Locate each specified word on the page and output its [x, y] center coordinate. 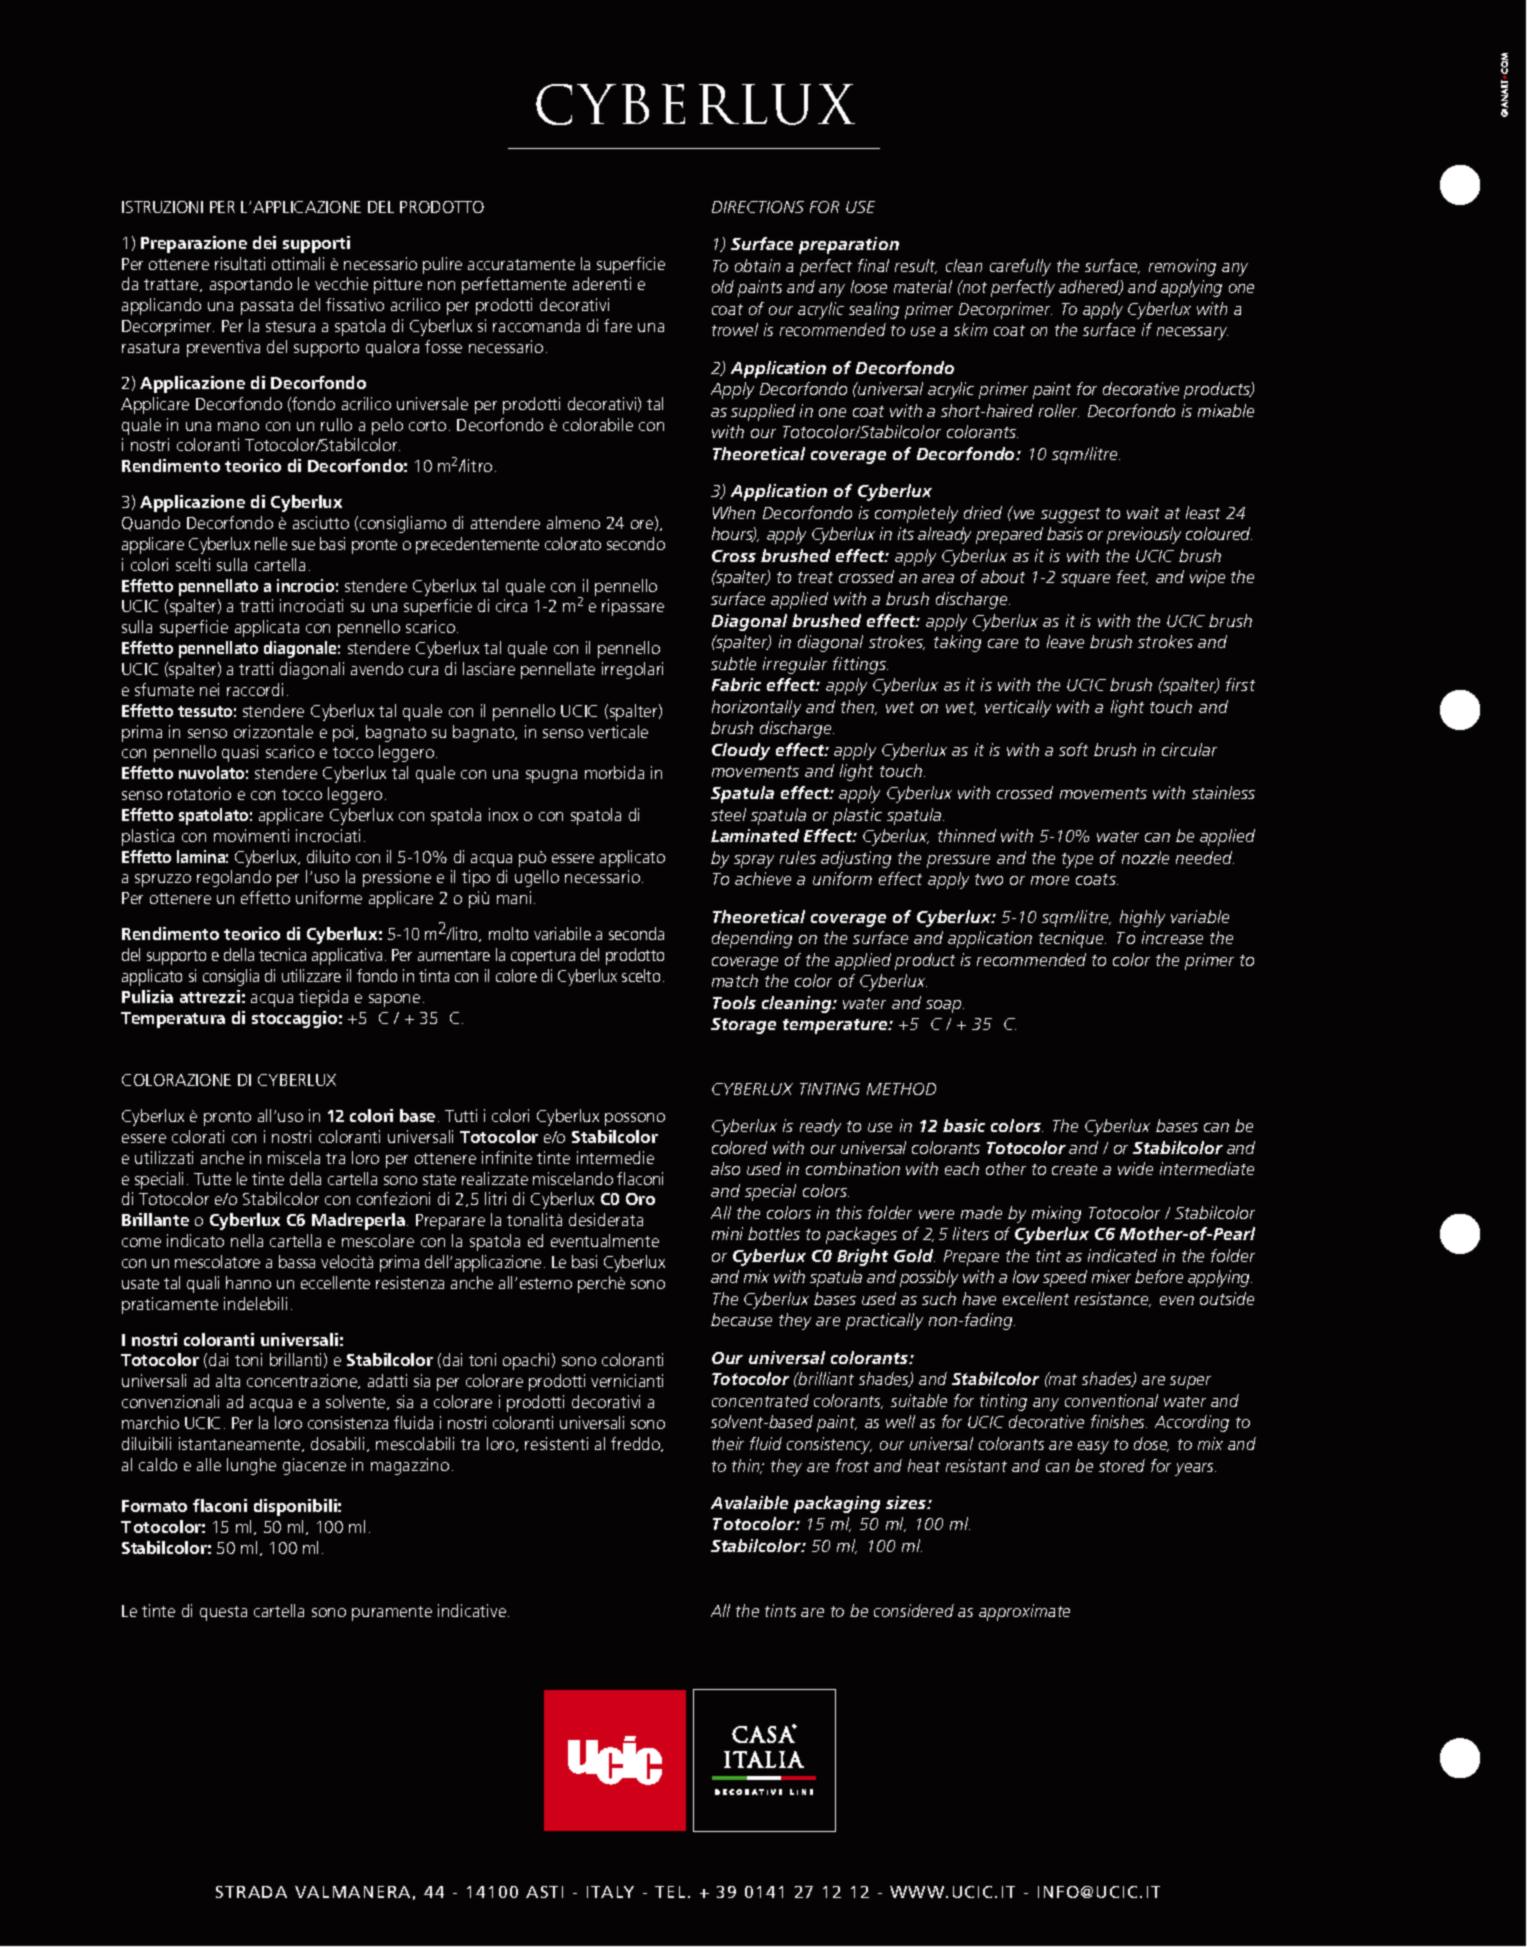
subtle [733, 663]
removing [1182, 267]
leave [1065, 641]
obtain [757, 265]
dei [264, 242]
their [728, 1443]
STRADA [251, 1892]
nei [209, 689]
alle [209, 1464]
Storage [743, 1026]
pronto [227, 1118]
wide [1135, 1168]
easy [1093, 1447]
